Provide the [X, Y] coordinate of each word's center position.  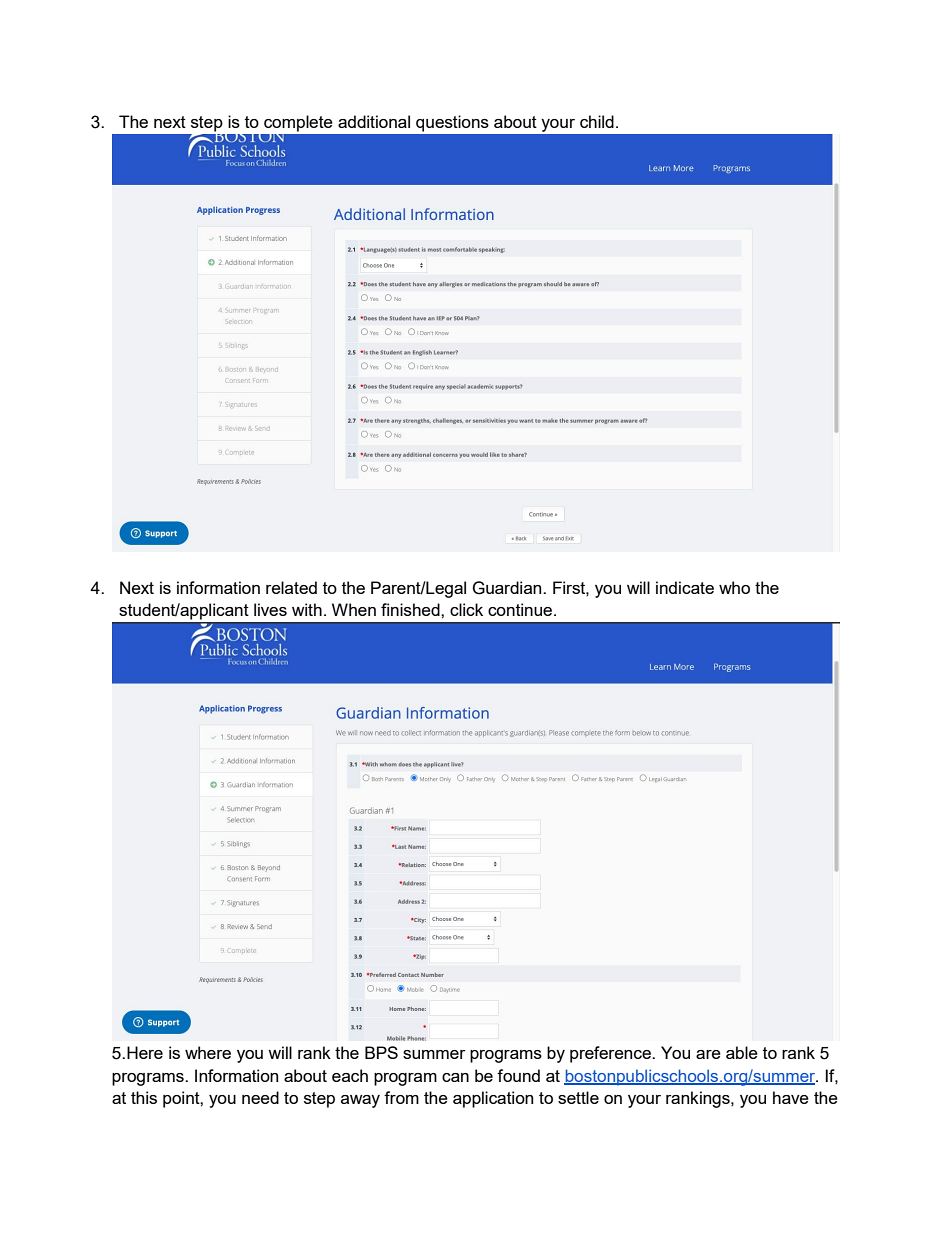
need [260, 1097]
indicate [685, 587]
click [466, 609]
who [734, 587]
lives [270, 609]
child [597, 121]
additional [374, 121]
